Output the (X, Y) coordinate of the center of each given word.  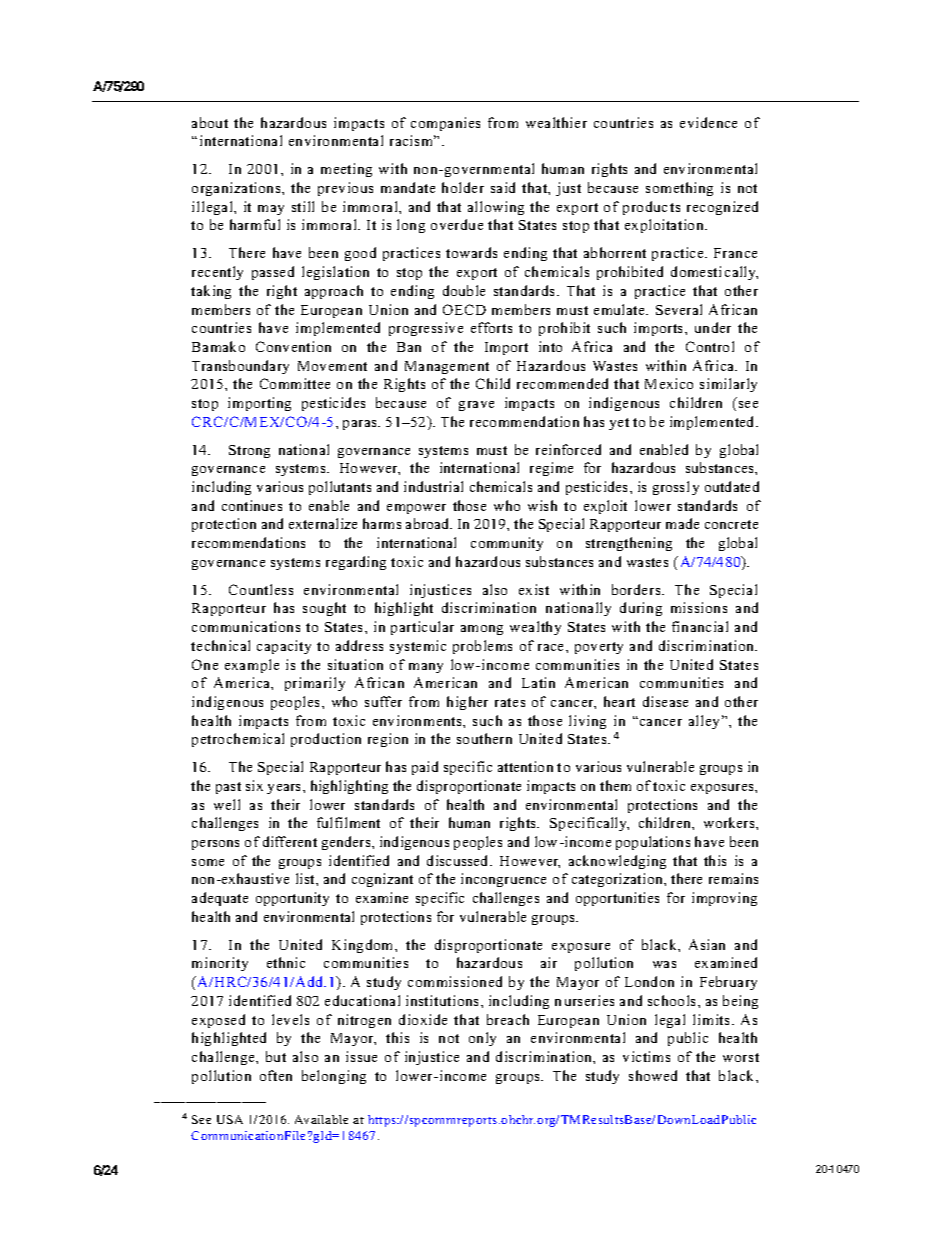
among (482, 630)
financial (700, 626)
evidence (708, 122)
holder (463, 187)
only (482, 1039)
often (276, 1075)
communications (246, 626)
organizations (237, 189)
